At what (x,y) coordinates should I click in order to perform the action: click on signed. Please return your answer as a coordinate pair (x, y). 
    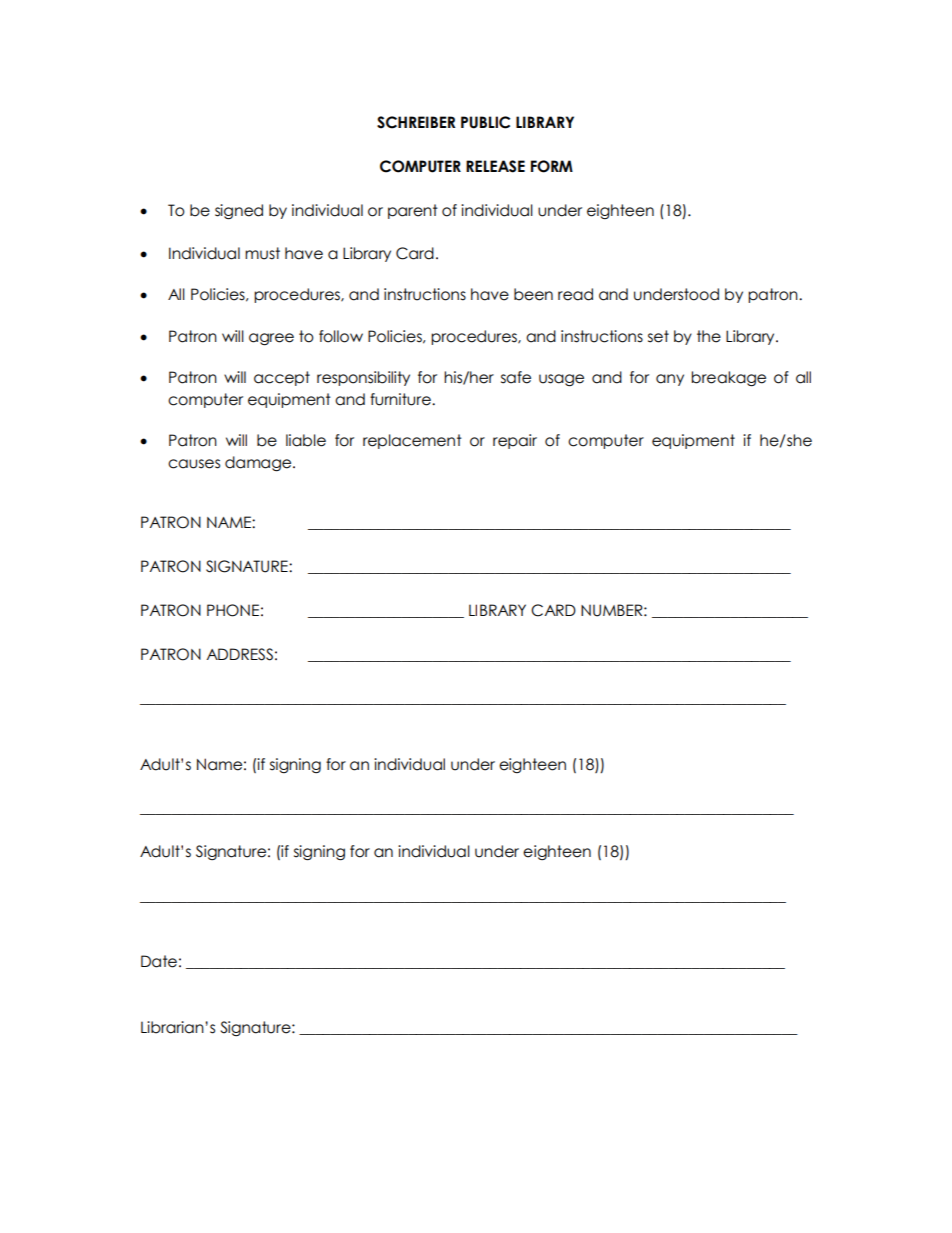
    Looking at the image, I should click on (239, 212).
